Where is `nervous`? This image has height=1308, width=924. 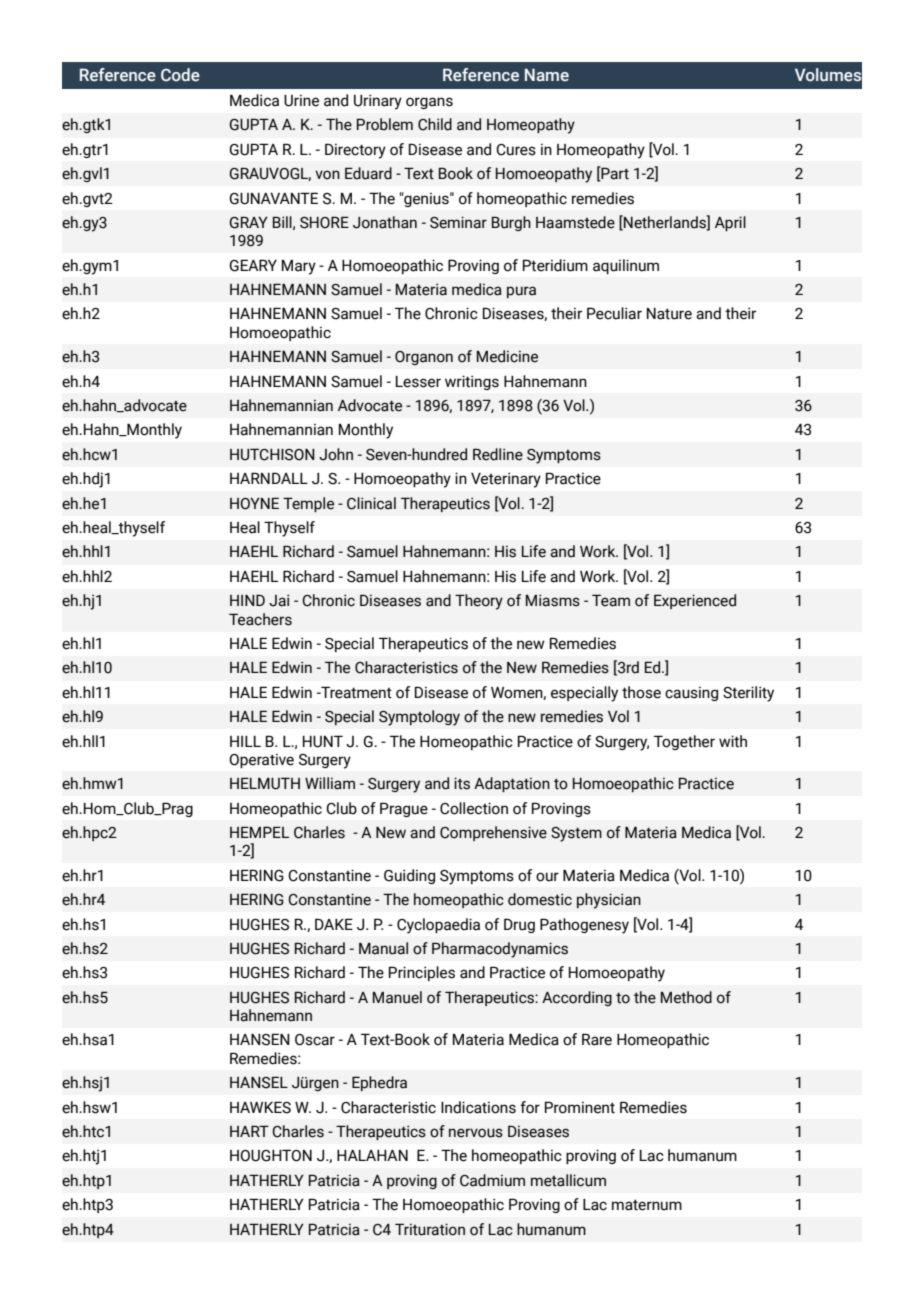
nervous is located at coordinates (476, 1133).
